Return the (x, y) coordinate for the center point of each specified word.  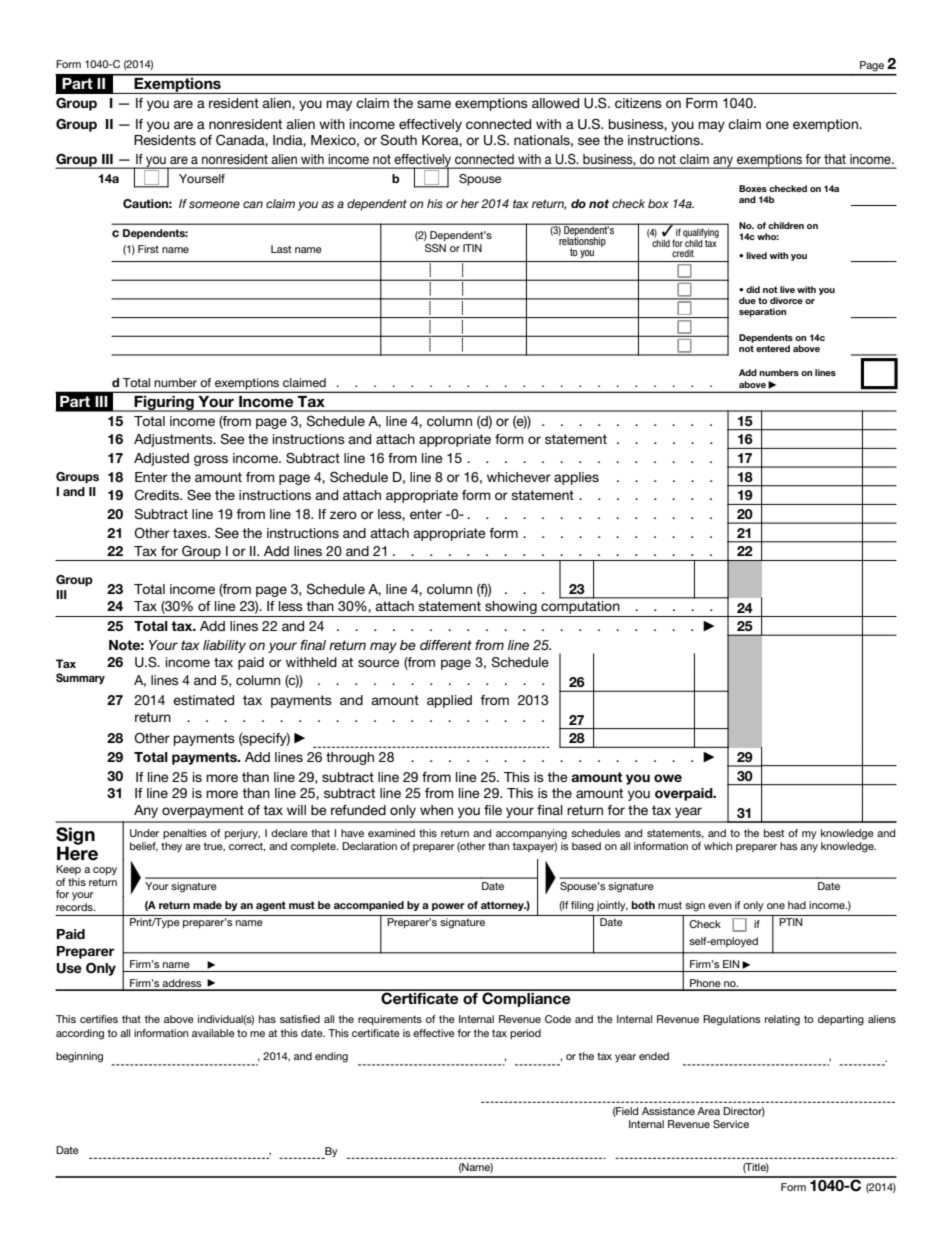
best (774, 833)
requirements (390, 1020)
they (171, 847)
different (446, 645)
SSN (435, 248)
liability (224, 646)
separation (762, 312)
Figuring (164, 404)
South (399, 140)
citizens (638, 103)
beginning (79, 1057)
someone (214, 204)
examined (391, 833)
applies (576, 478)
